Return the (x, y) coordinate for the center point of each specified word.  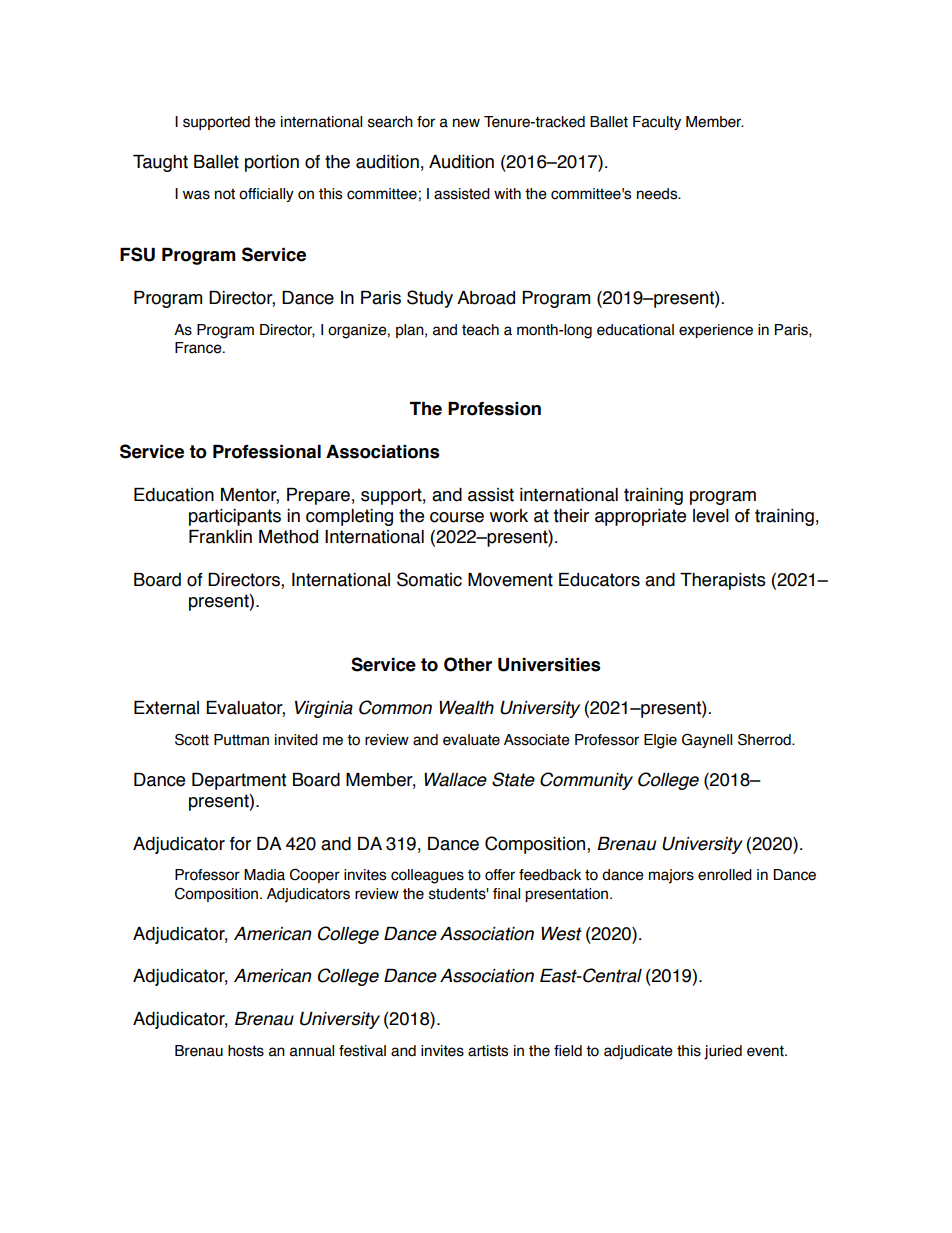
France (199, 348)
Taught (160, 163)
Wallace (455, 780)
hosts (246, 1051)
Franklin (220, 537)
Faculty (657, 123)
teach (480, 330)
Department (239, 781)
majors (671, 876)
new (466, 123)
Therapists (723, 581)
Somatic (429, 579)
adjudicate (638, 1052)
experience (716, 331)
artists (488, 1051)
